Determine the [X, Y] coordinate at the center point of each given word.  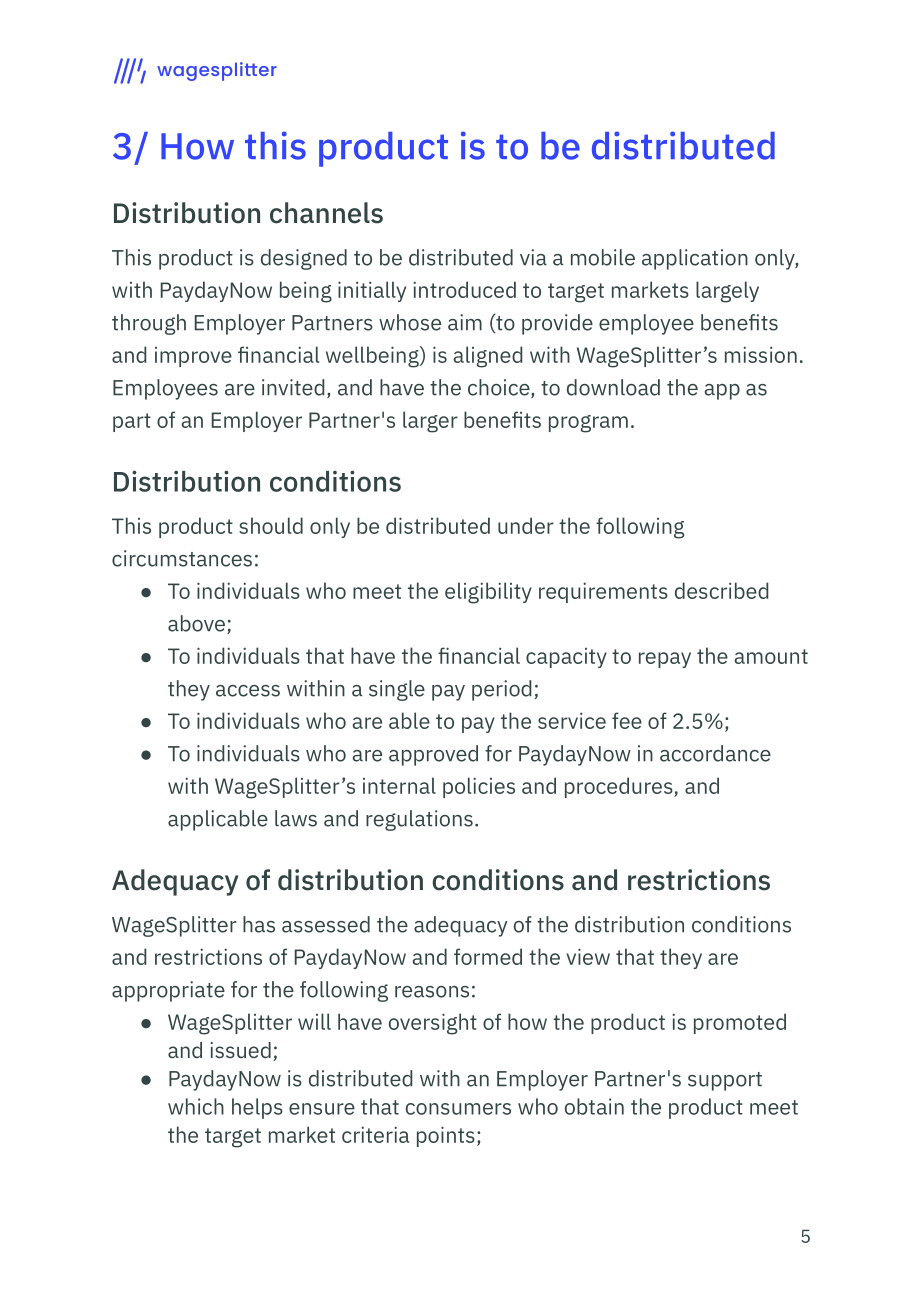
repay [665, 660]
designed [304, 259]
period [502, 690]
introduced [464, 289]
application [695, 259]
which [196, 1106]
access [248, 691]
